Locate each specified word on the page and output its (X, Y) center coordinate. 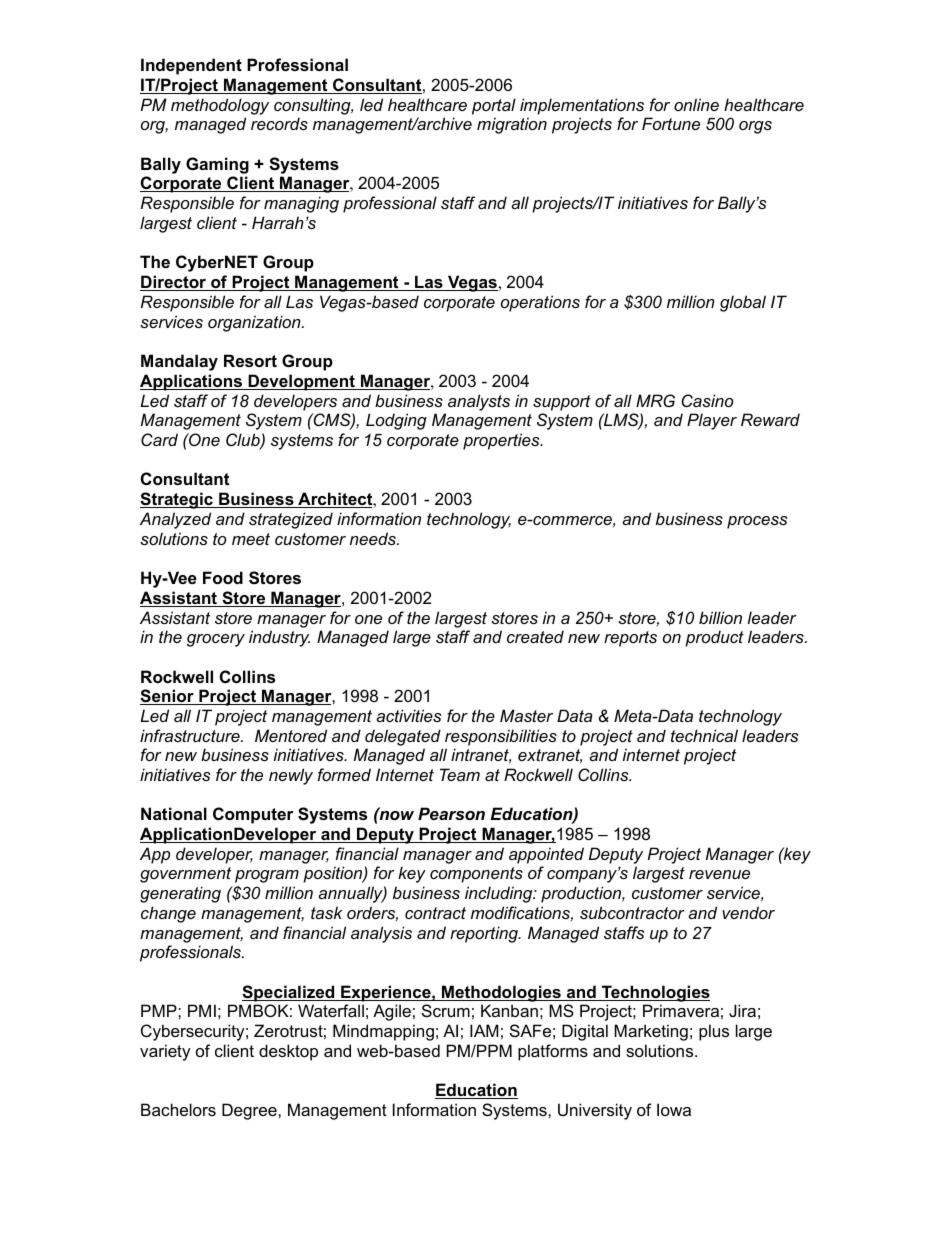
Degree (250, 1111)
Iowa (674, 1109)
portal (494, 106)
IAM (484, 1030)
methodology (220, 106)
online (696, 104)
